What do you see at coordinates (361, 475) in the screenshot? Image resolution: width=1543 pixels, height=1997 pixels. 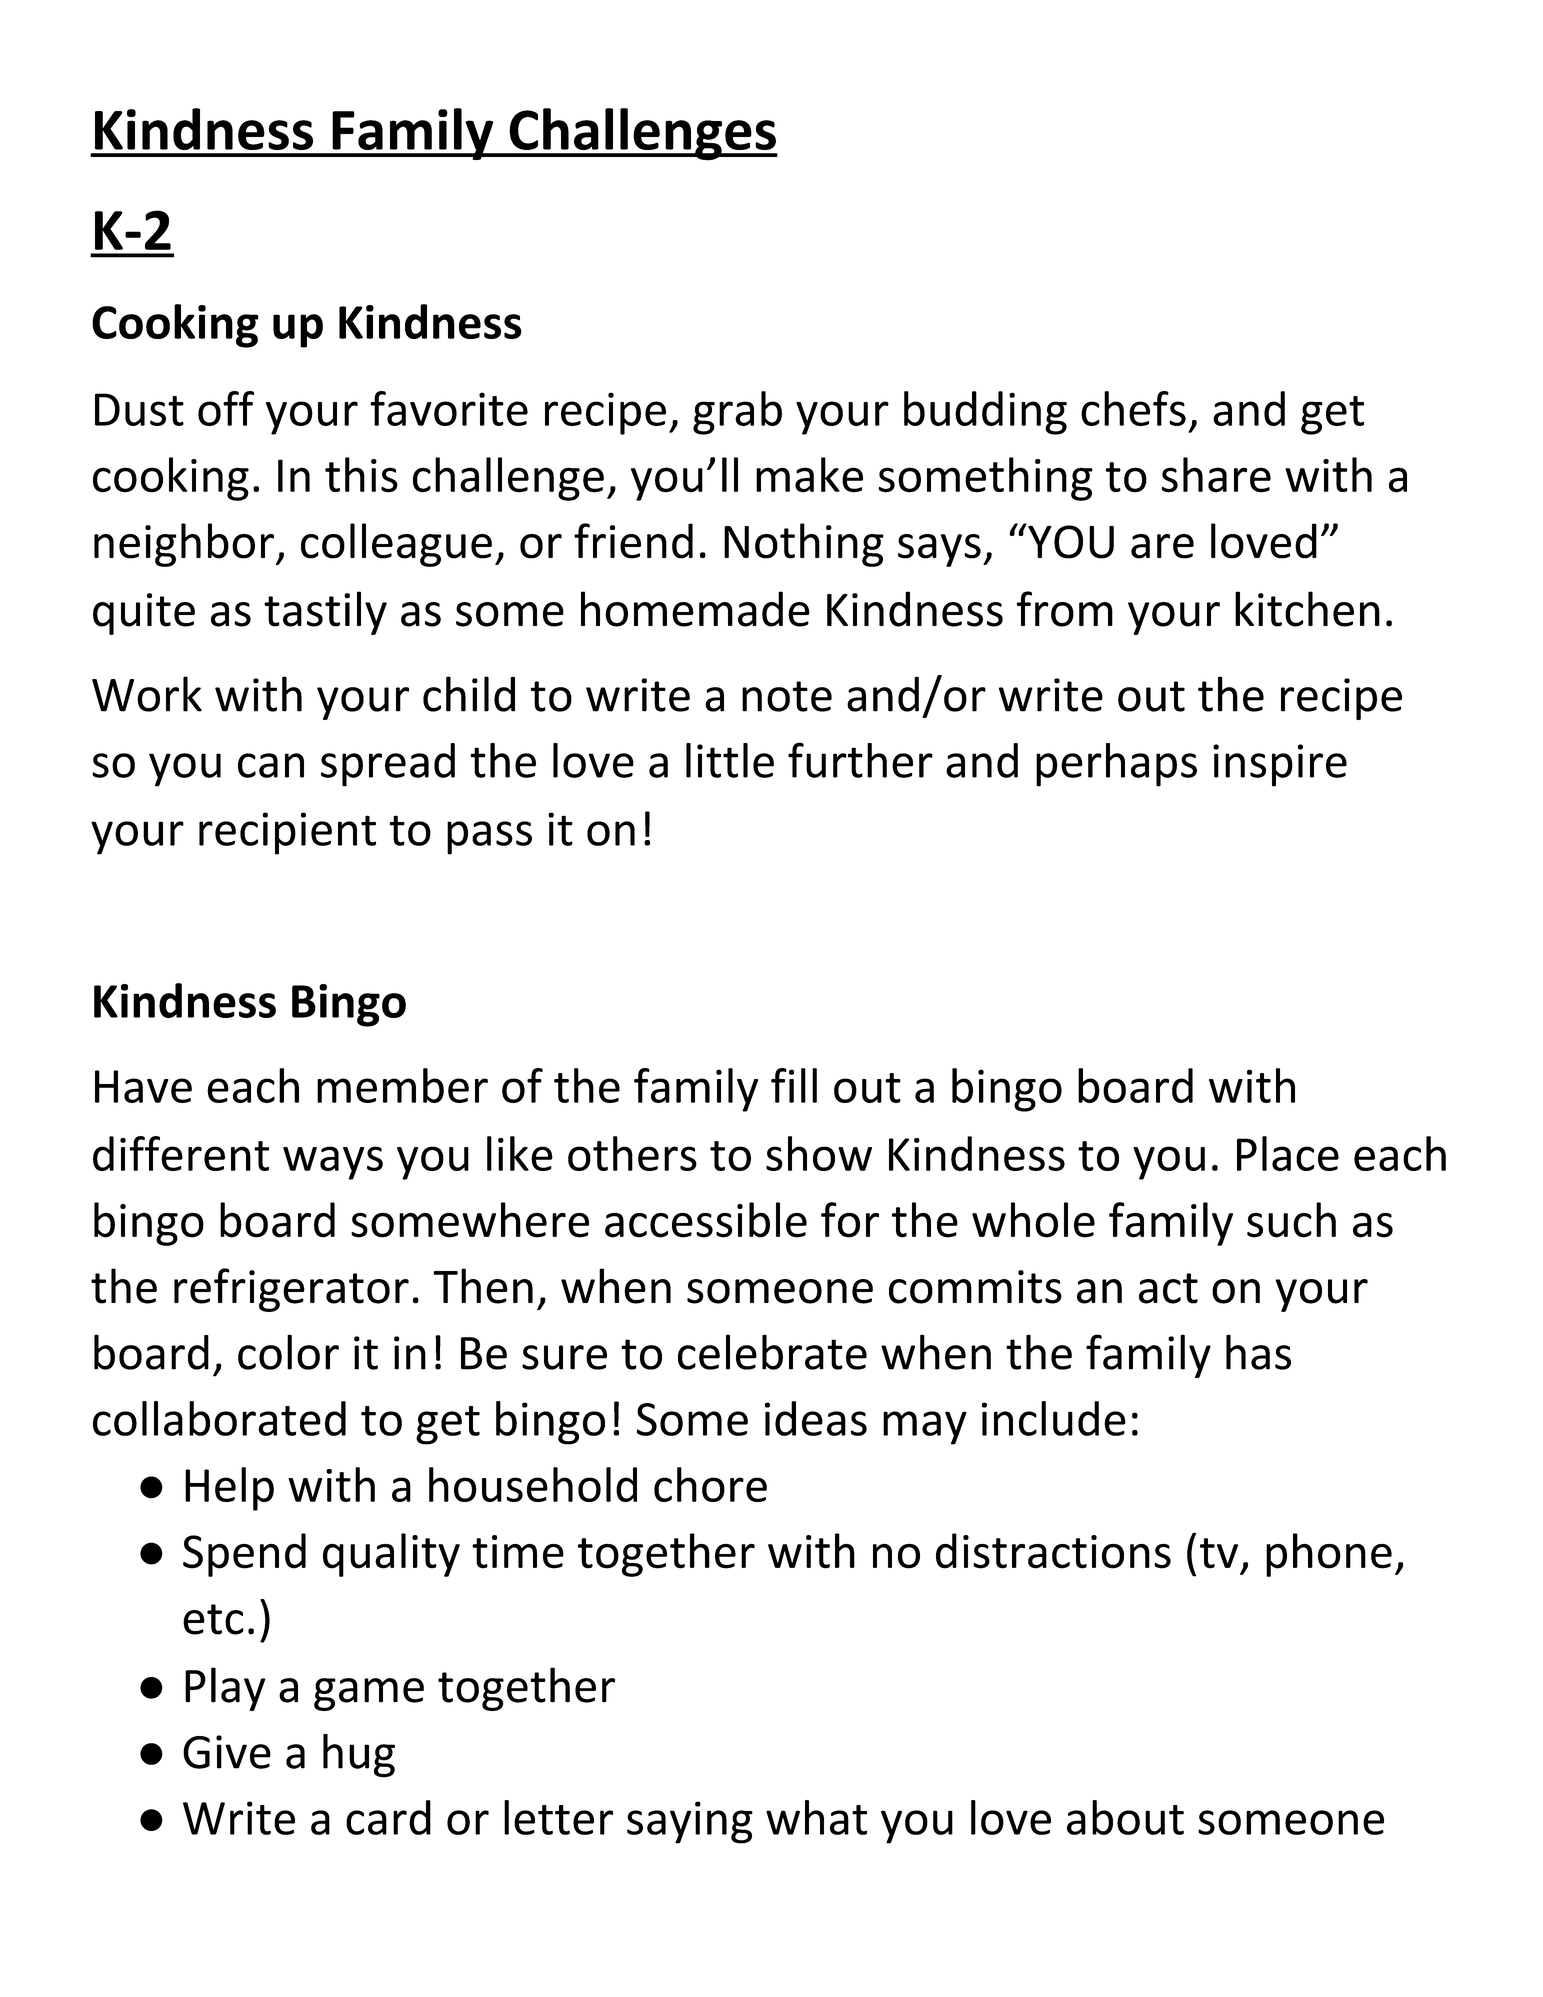 I see `this` at bounding box center [361, 475].
